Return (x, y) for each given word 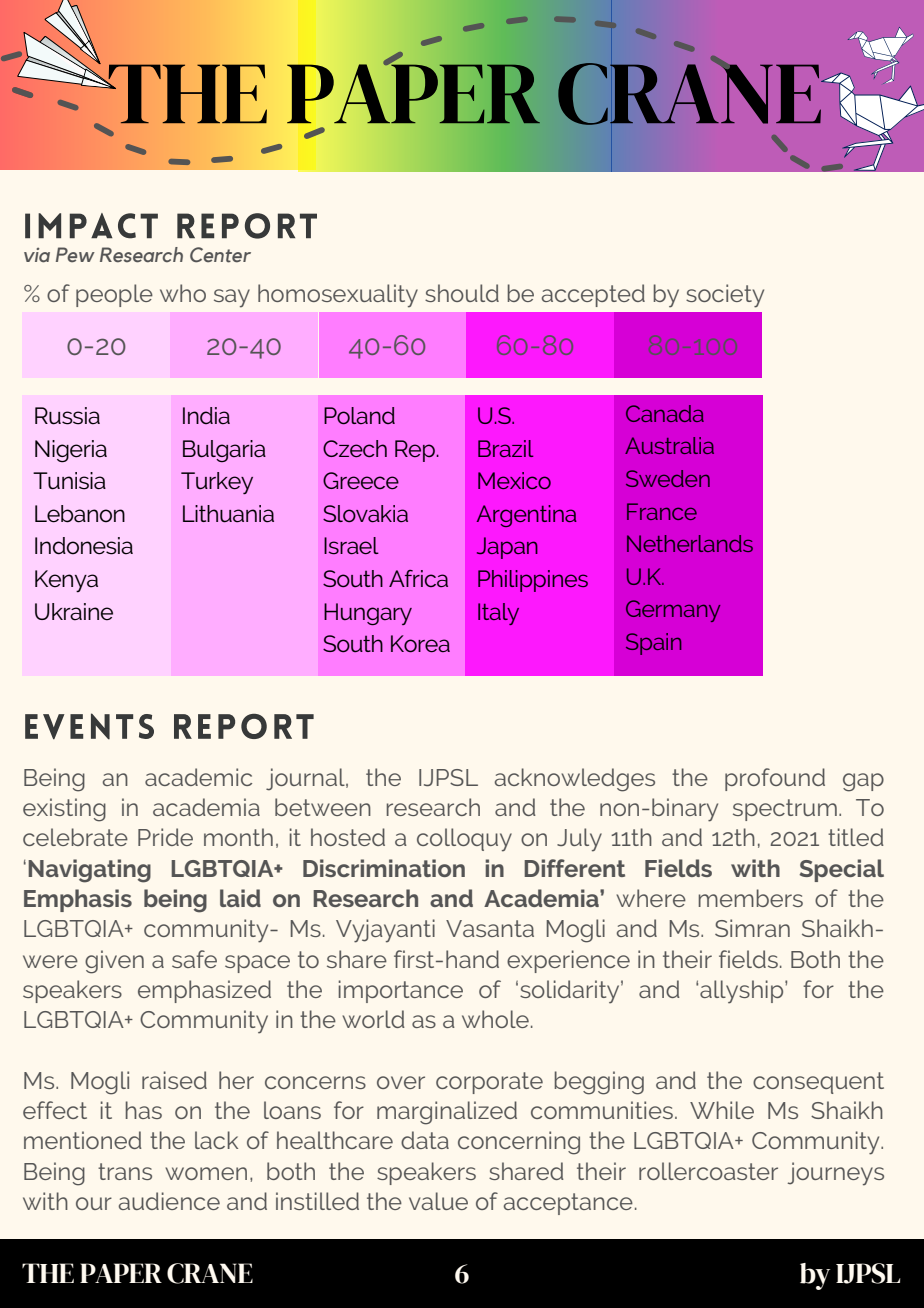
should (462, 293)
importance (401, 991)
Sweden (668, 478)
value (438, 1201)
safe (194, 959)
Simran (752, 928)
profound (775, 779)
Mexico (514, 480)
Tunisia (69, 481)
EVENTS (89, 726)
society (725, 296)
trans (125, 1171)
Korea (420, 643)
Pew (75, 255)
